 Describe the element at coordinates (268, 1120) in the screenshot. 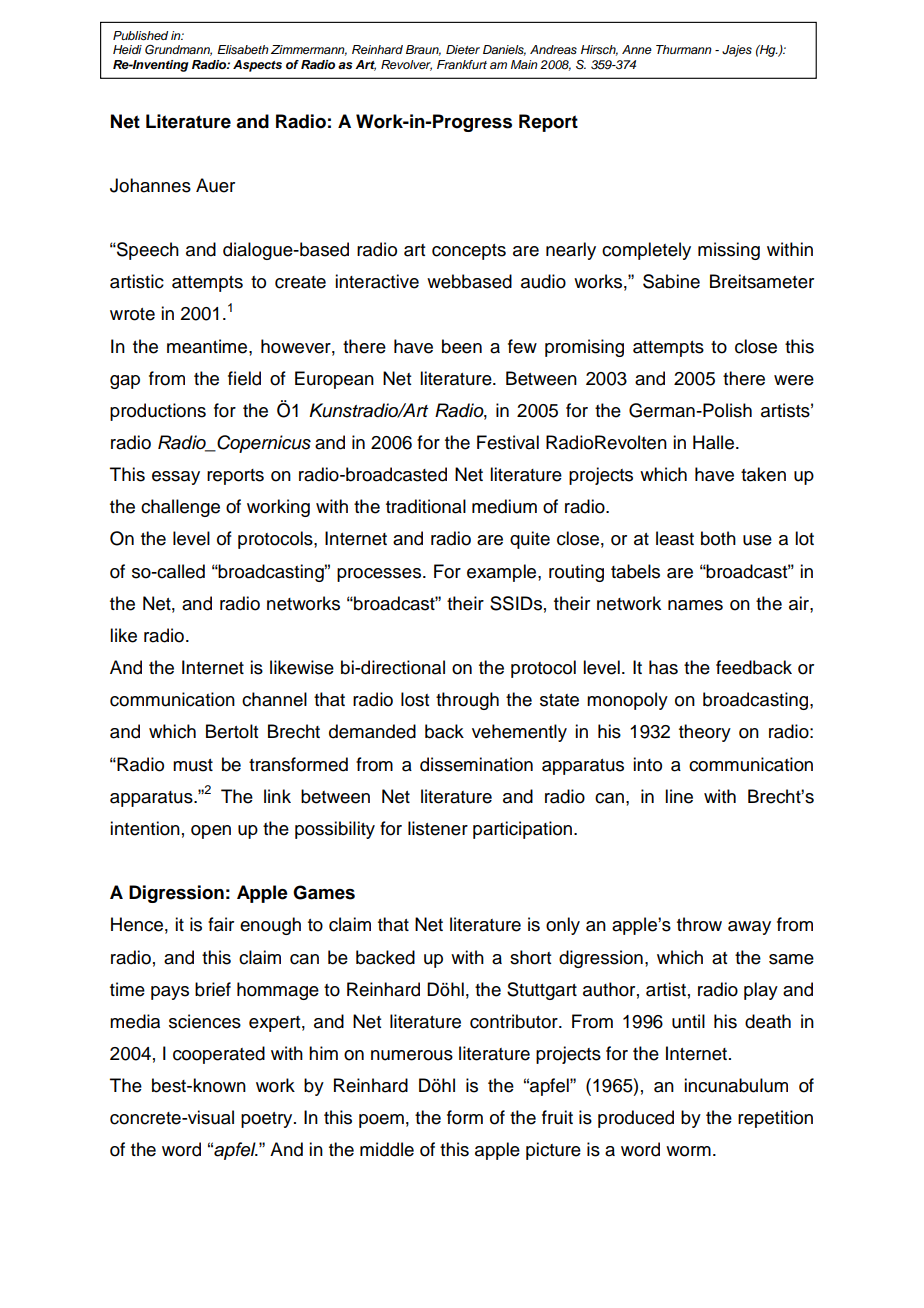

I see `poetry` at that location.
